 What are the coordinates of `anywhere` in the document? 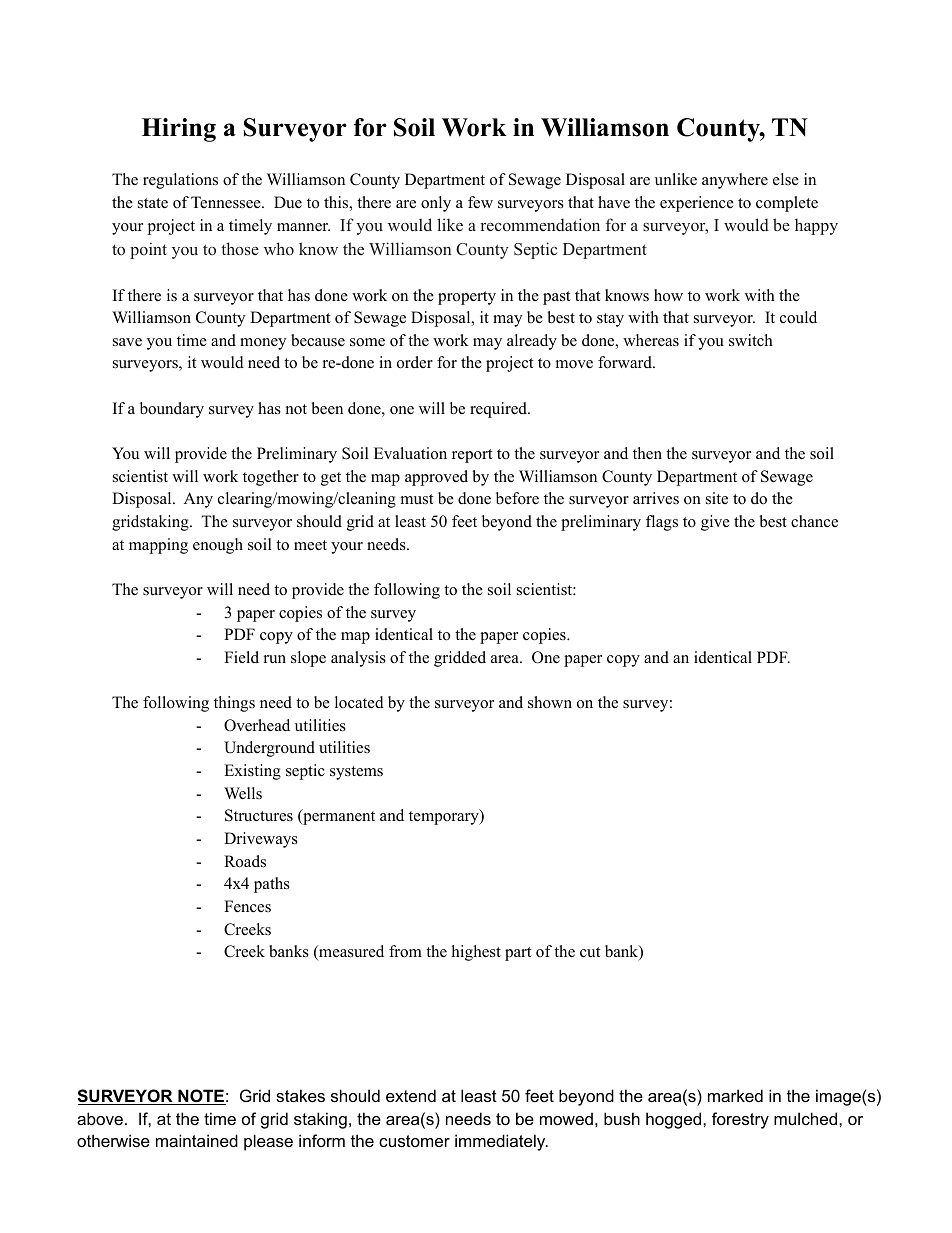 It's located at (735, 181).
